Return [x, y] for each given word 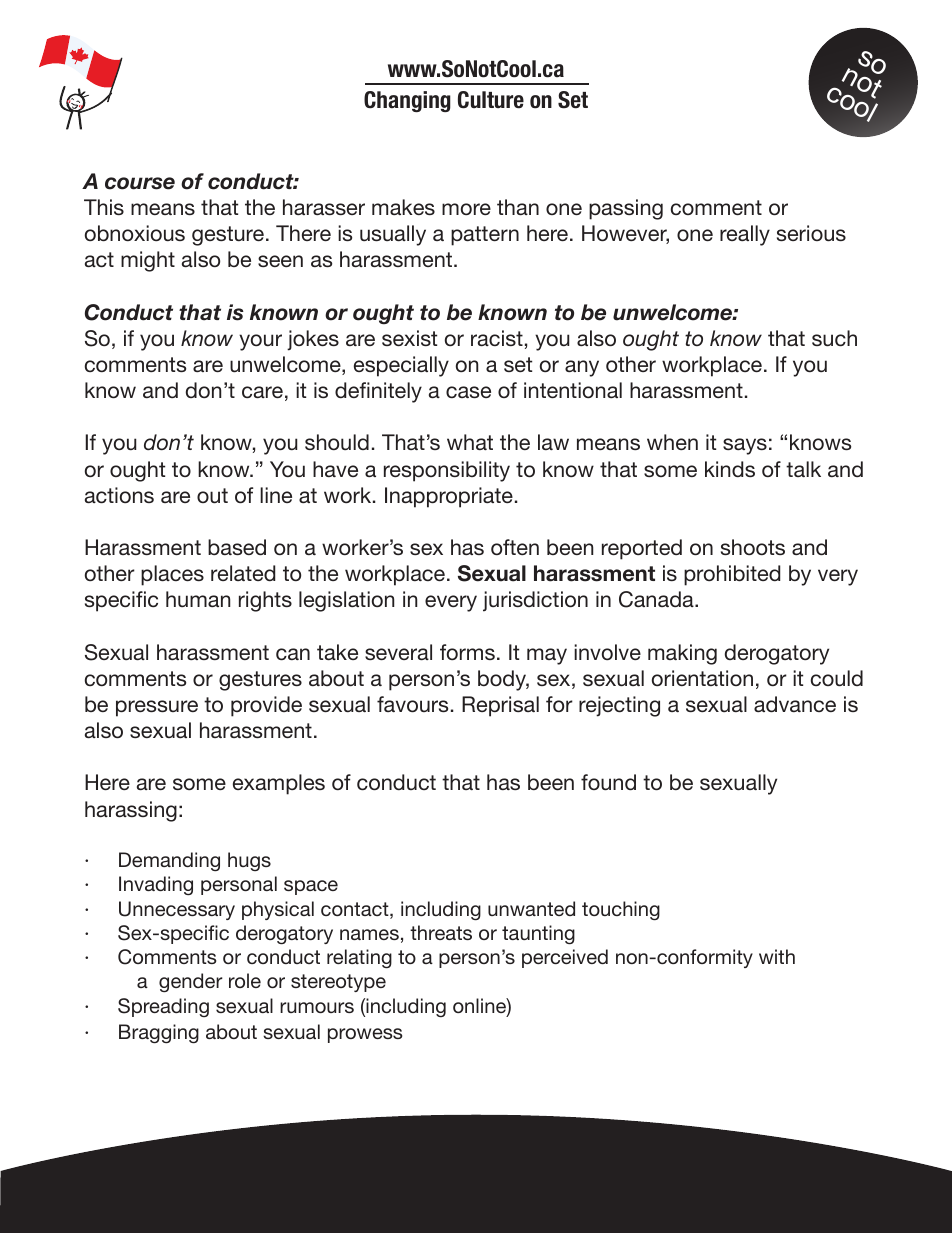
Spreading [163, 1007]
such [834, 338]
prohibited [732, 575]
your [260, 342]
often [515, 547]
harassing [131, 811]
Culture [491, 100]
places [172, 575]
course [140, 183]
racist [497, 338]
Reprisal [500, 706]
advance [795, 704]
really [745, 235]
